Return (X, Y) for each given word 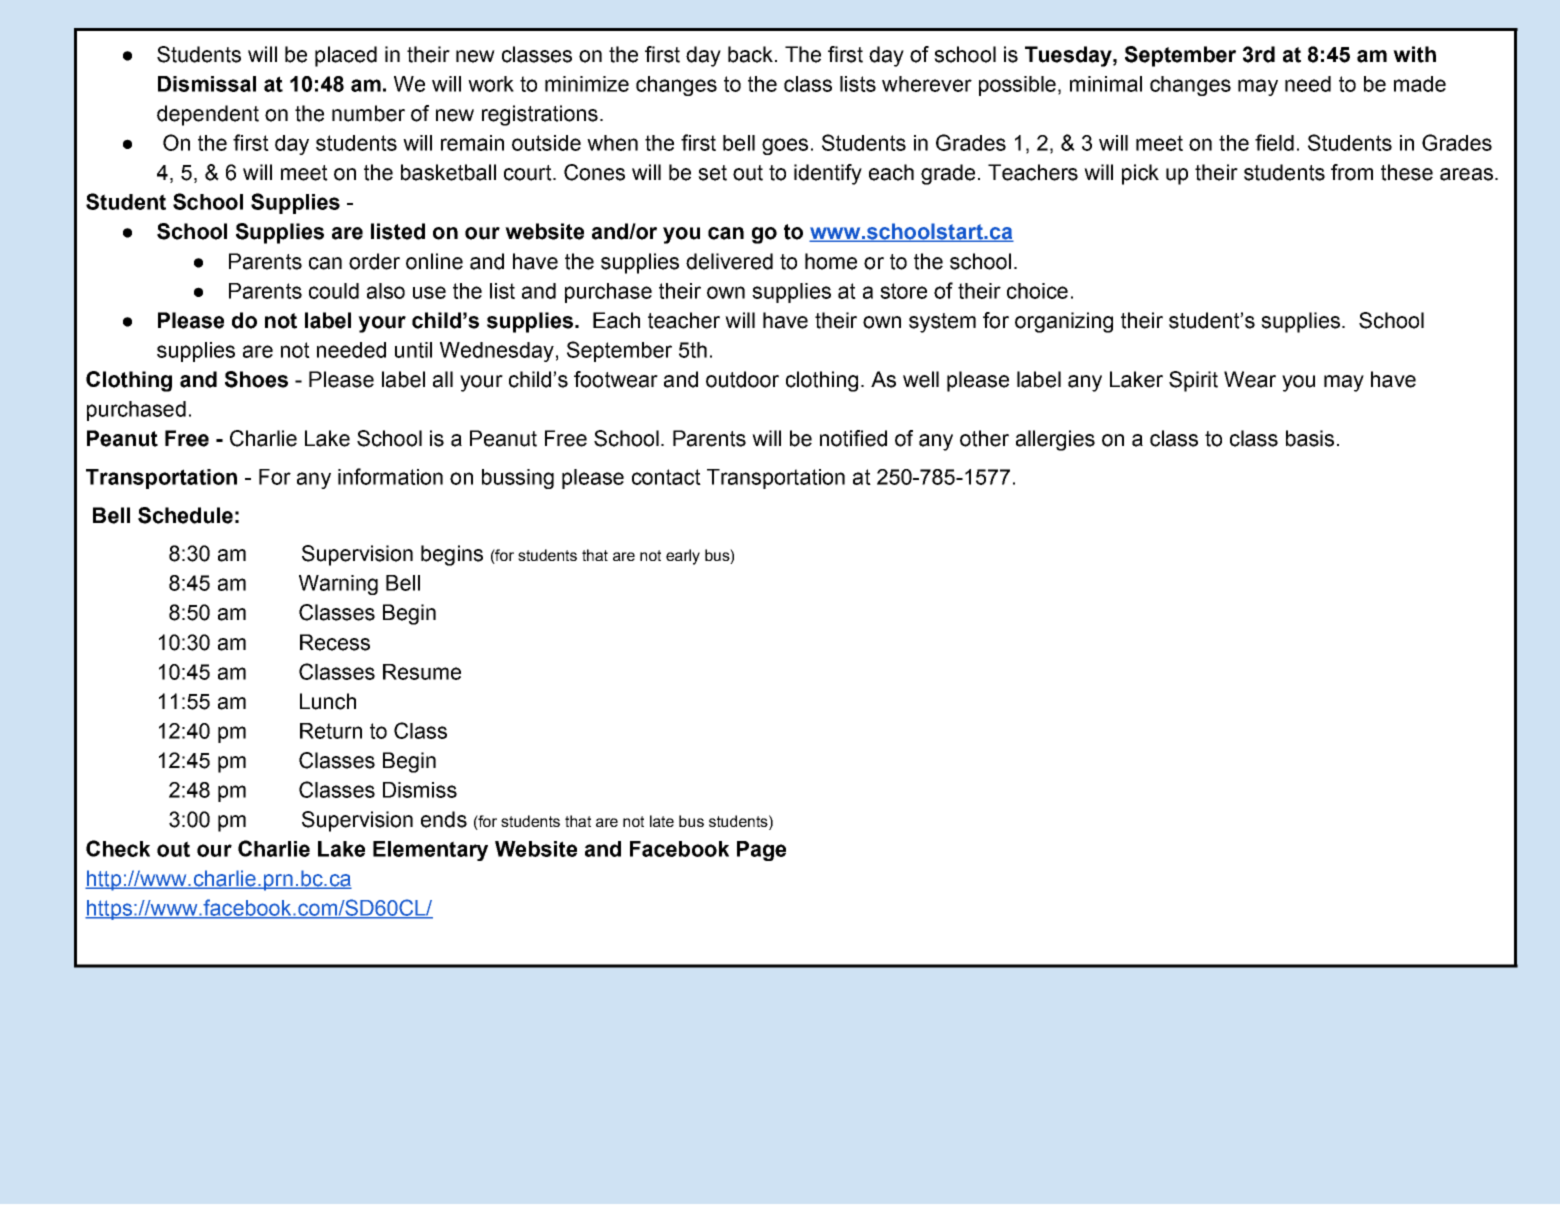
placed (346, 56)
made (1420, 84)
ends (444, 819)
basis (1310, 438)
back (750, 54)
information (390, 476)
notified (853, 438)
